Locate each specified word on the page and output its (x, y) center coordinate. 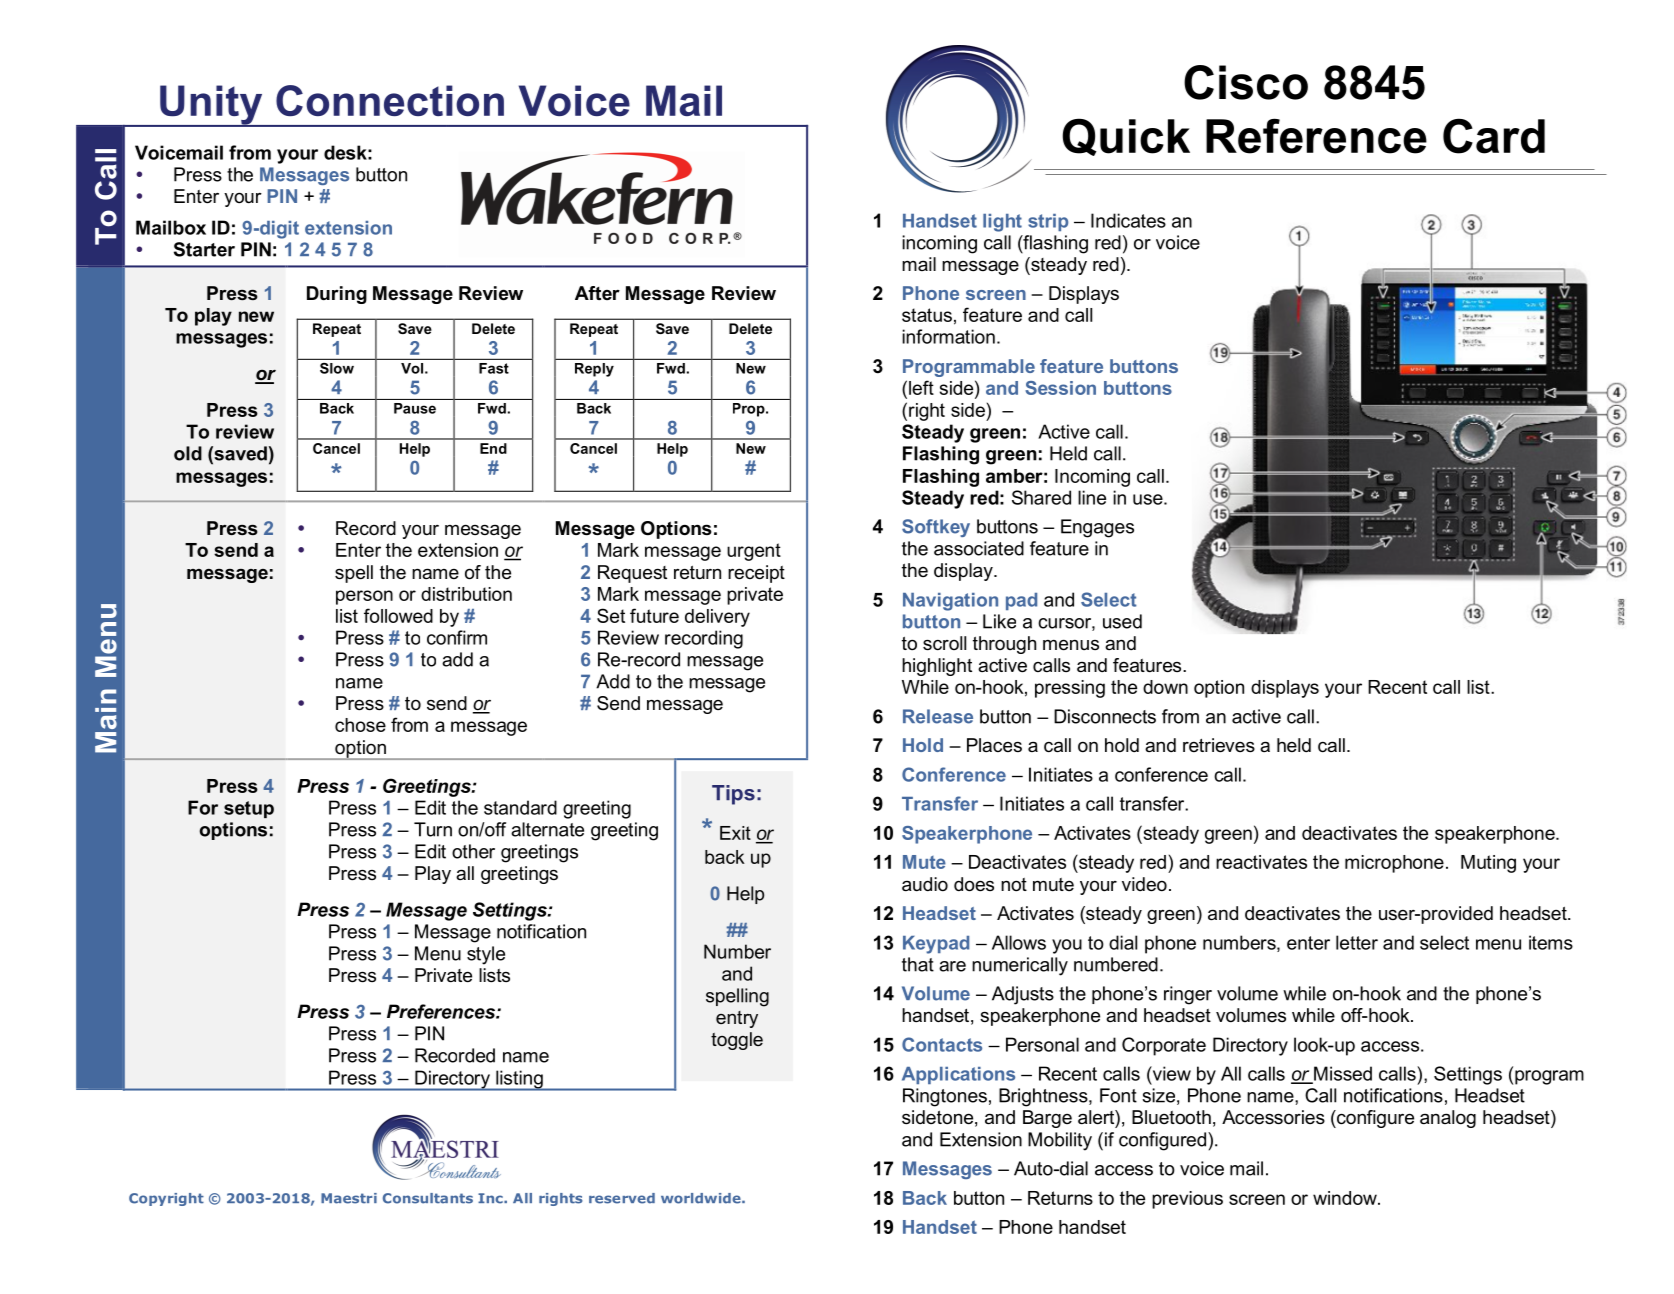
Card (1494, 136)
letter (1357, 942)
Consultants (428, 1198)
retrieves (1219, 745)
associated (979, 548)
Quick (1126, 137)
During (337, 295)
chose (360, 725)
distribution (466, 594)
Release (938, 716)
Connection (390, 100)
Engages (1097, 528)
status (927, 315)
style (486, 955)
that (918, 964)
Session (1060, 388)
